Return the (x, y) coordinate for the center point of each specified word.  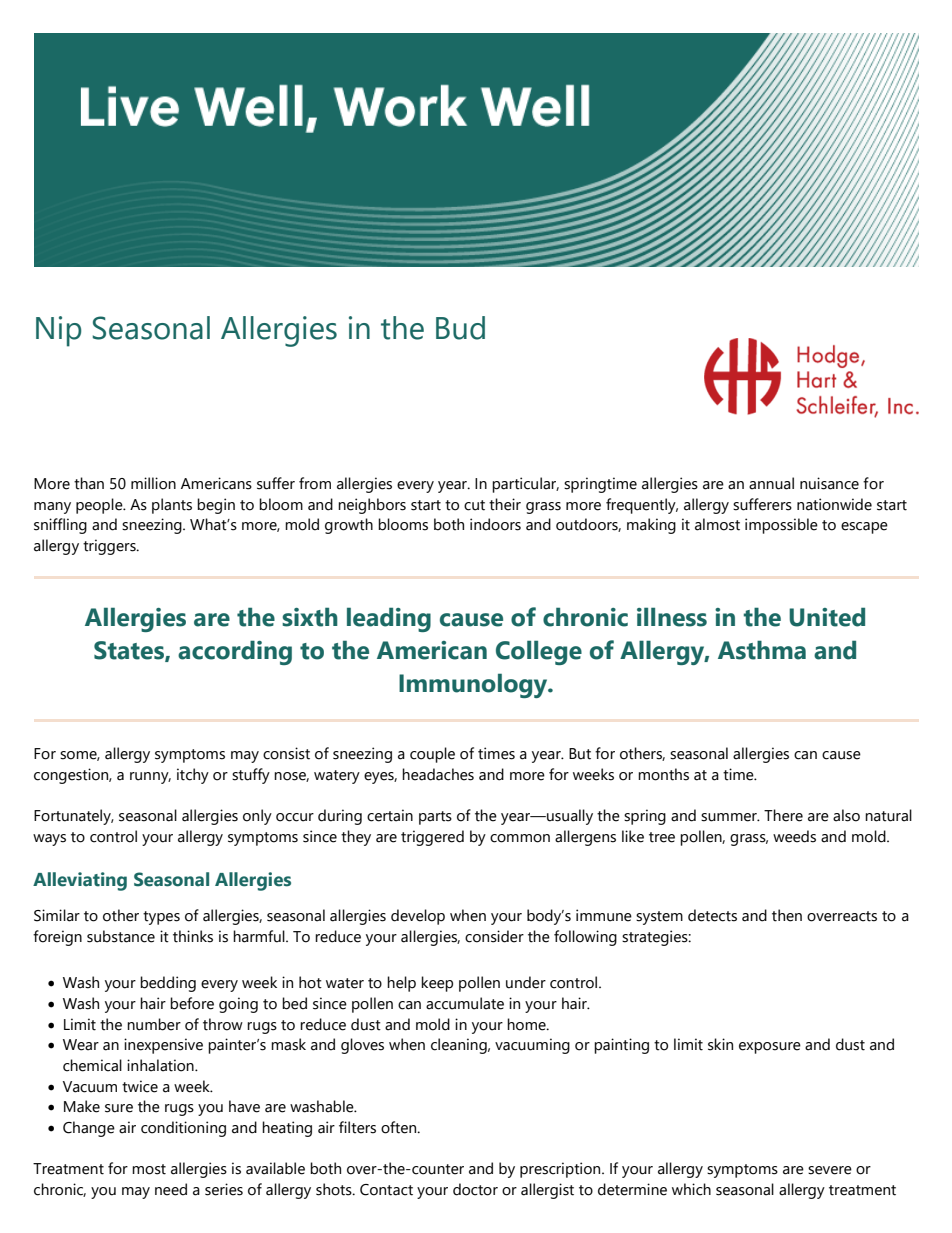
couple (432, 755)
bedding (168, 984)
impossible (781, 526)
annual (771, 483)
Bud (460, 328)
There (783, 815)
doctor (475, 1189)
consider (494, 936)
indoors (495, 524)
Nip (59, 331)
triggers (110, 547)
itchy (193, 776)
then (787, 915)
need (171, 1189)
